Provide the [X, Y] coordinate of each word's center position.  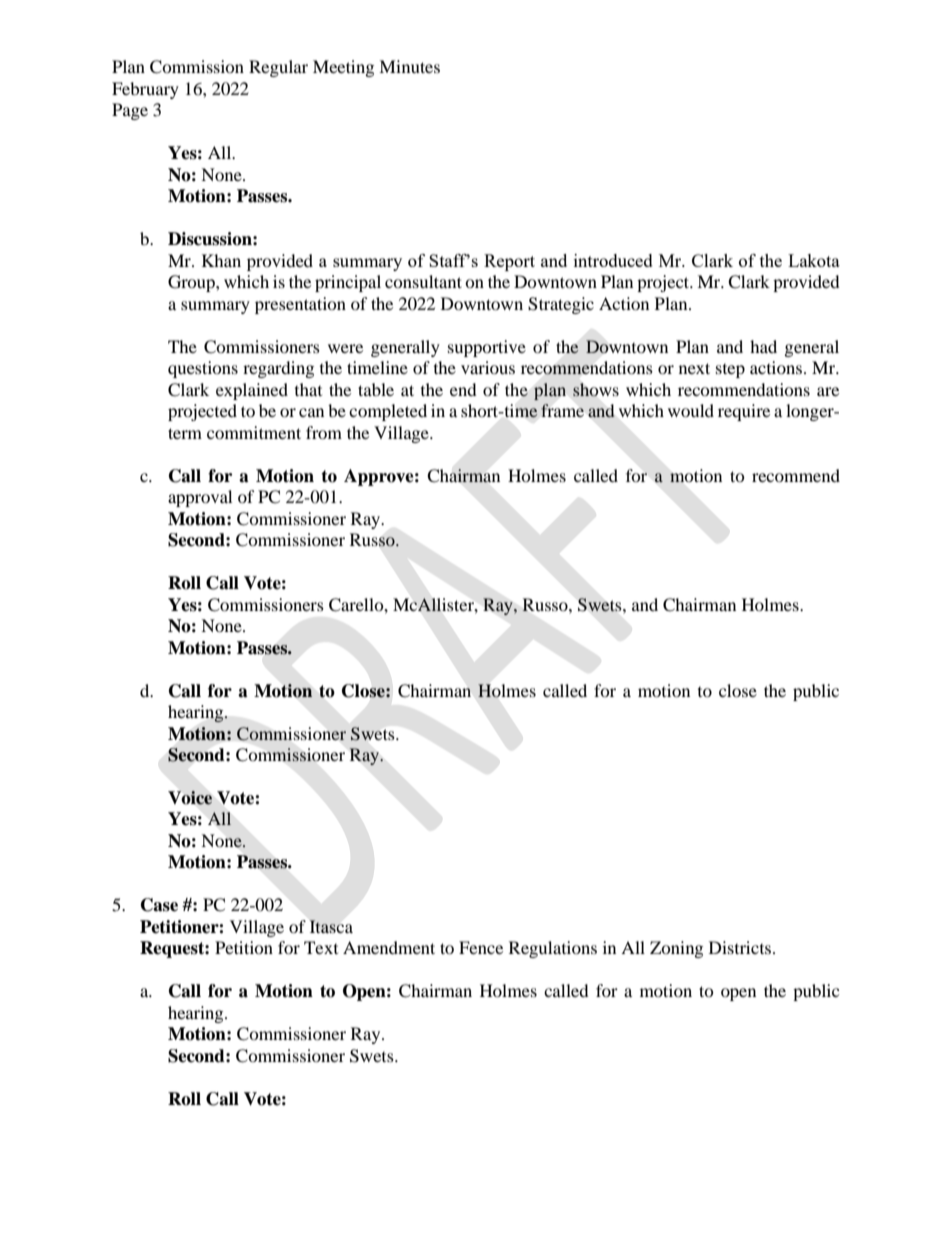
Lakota [814, 260]
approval [200, 498]
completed [388, 412]
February [145, 90]
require [744, 412]
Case [159, 905]
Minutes [409, 66]
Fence [481, 947]
